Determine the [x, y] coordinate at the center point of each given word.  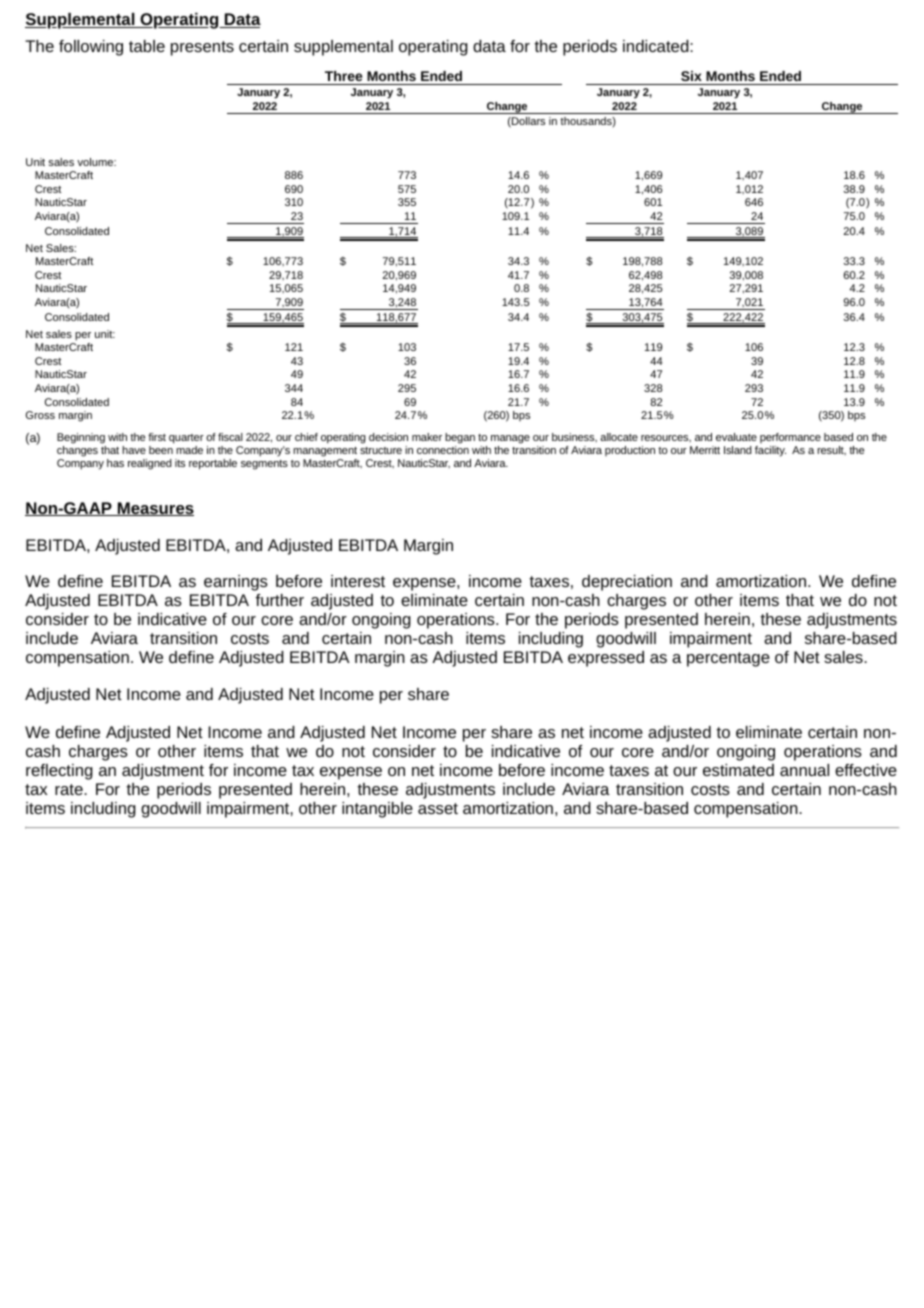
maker [427, 437]
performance [790, 440]
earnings [236, 583]
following [91, 48]
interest [358, 581]
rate [70, 789]
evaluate [736, 437]
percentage [728, 659]
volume [96, 162]
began [460, 440]
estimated [738, 770]
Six [691, 76]
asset [438, 808]
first [157, 437]
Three [343, 76]
